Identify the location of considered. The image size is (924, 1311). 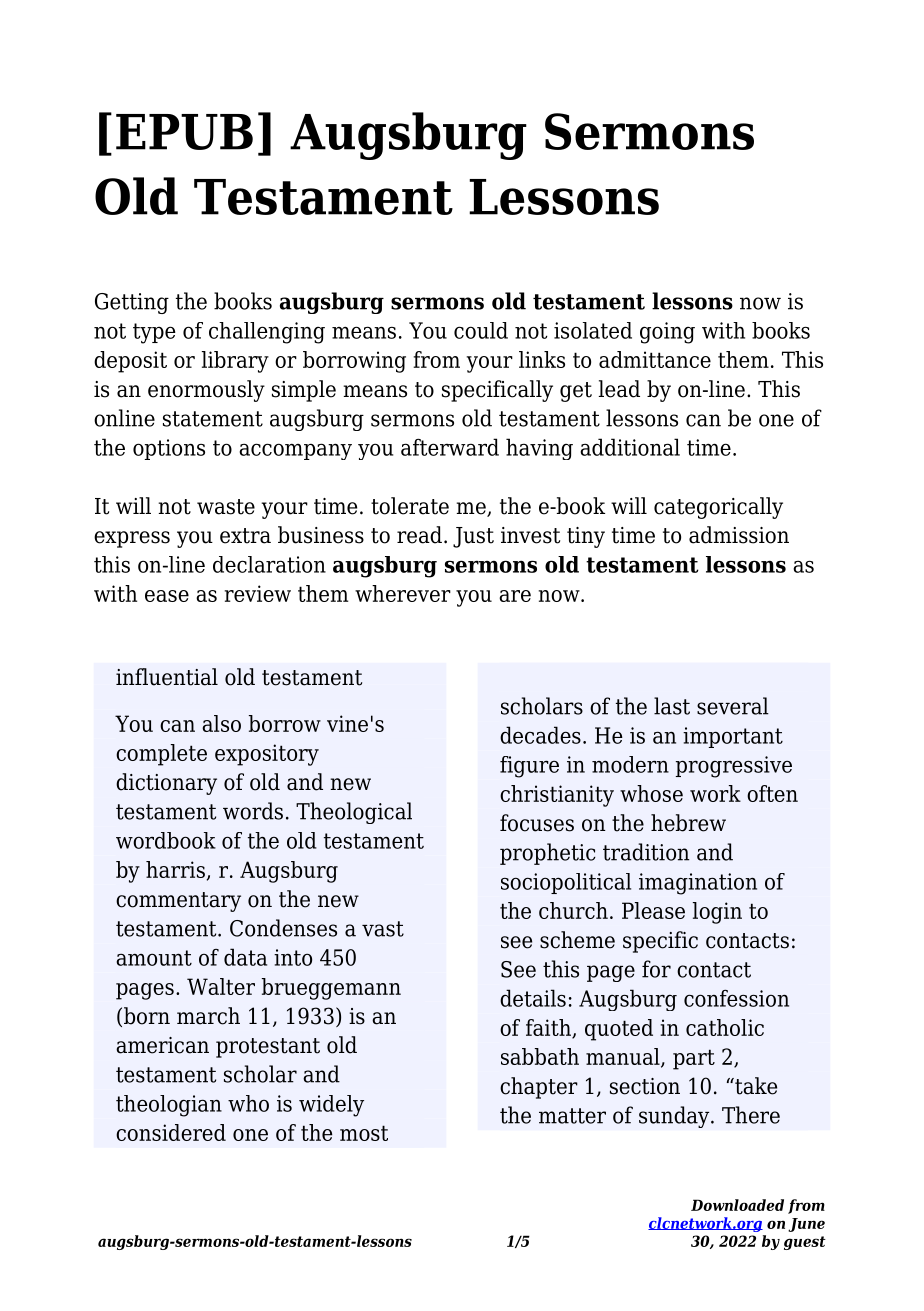
(171, 1132).
